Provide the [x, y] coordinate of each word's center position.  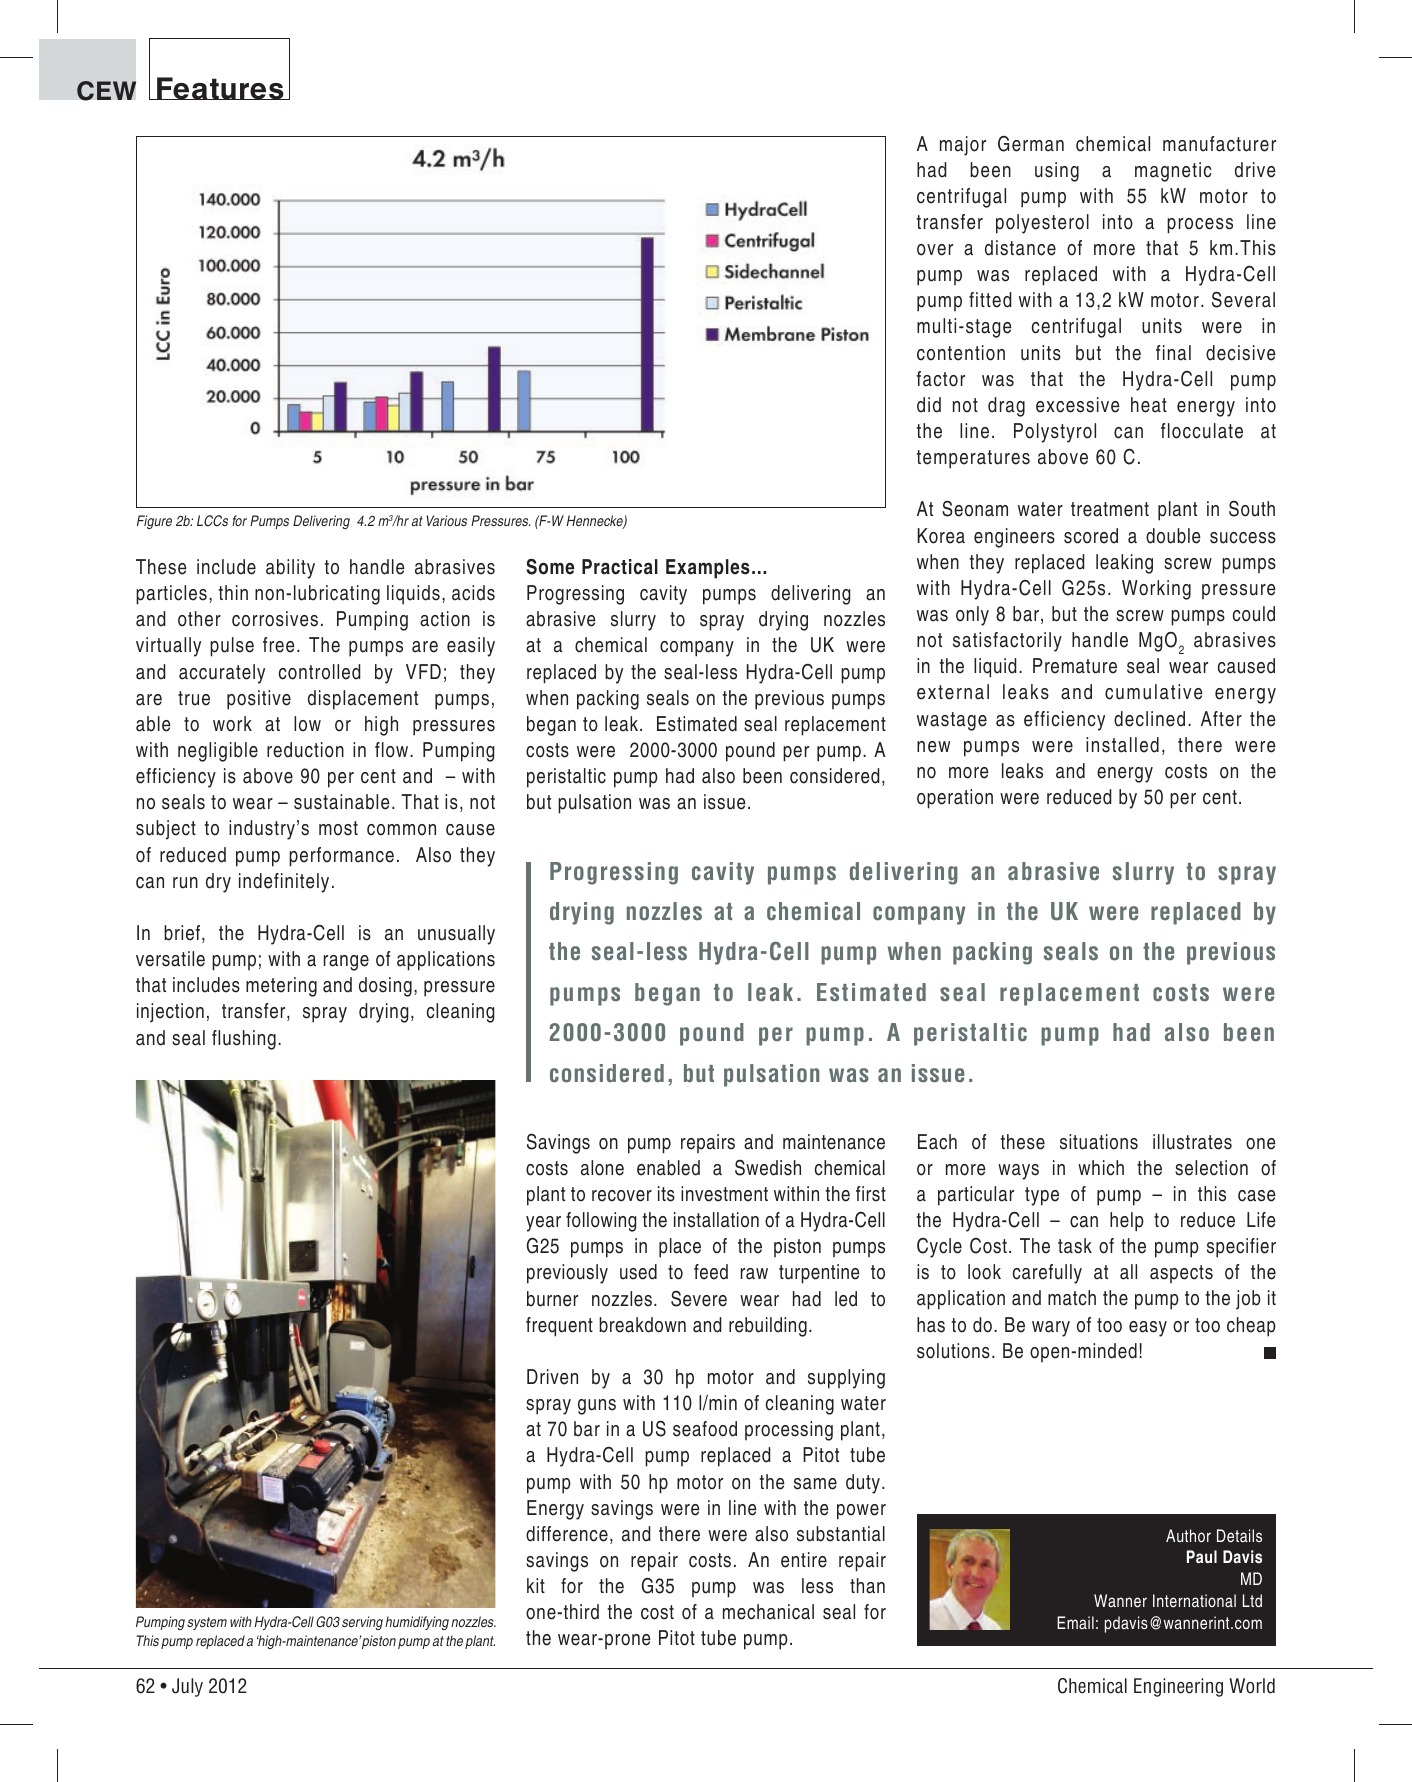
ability [290, 569]
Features [220, 88]
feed [711, 1272]
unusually [456, 935]
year [543, 1224]
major [963, 146]
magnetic [1173, 172]
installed [1122, 745]
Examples [708, 569]
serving [362, 1623]
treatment [1110, 509]
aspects [1181, 1274]
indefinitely [284, 883]
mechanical [768, 1612]
